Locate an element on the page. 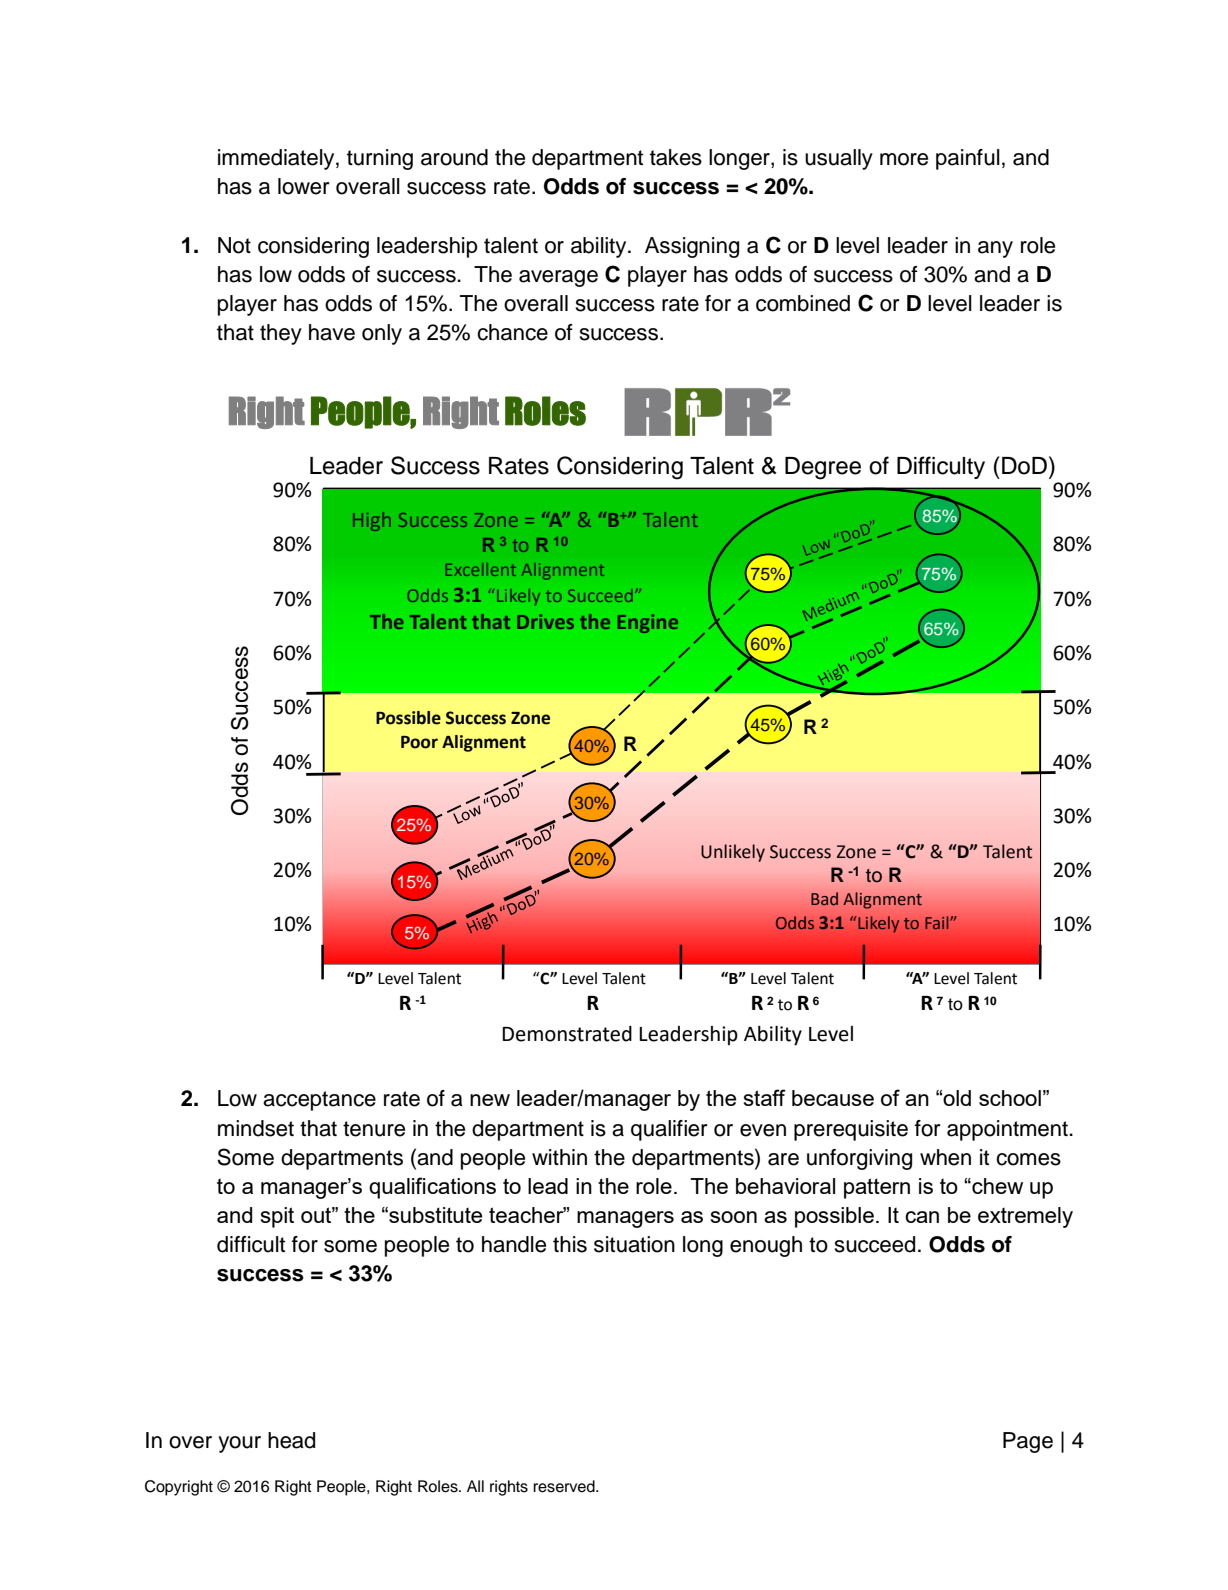 Image resolution: width=1228 pixels, height=1590 pixels. head is located at coordinates (291, 1440).
